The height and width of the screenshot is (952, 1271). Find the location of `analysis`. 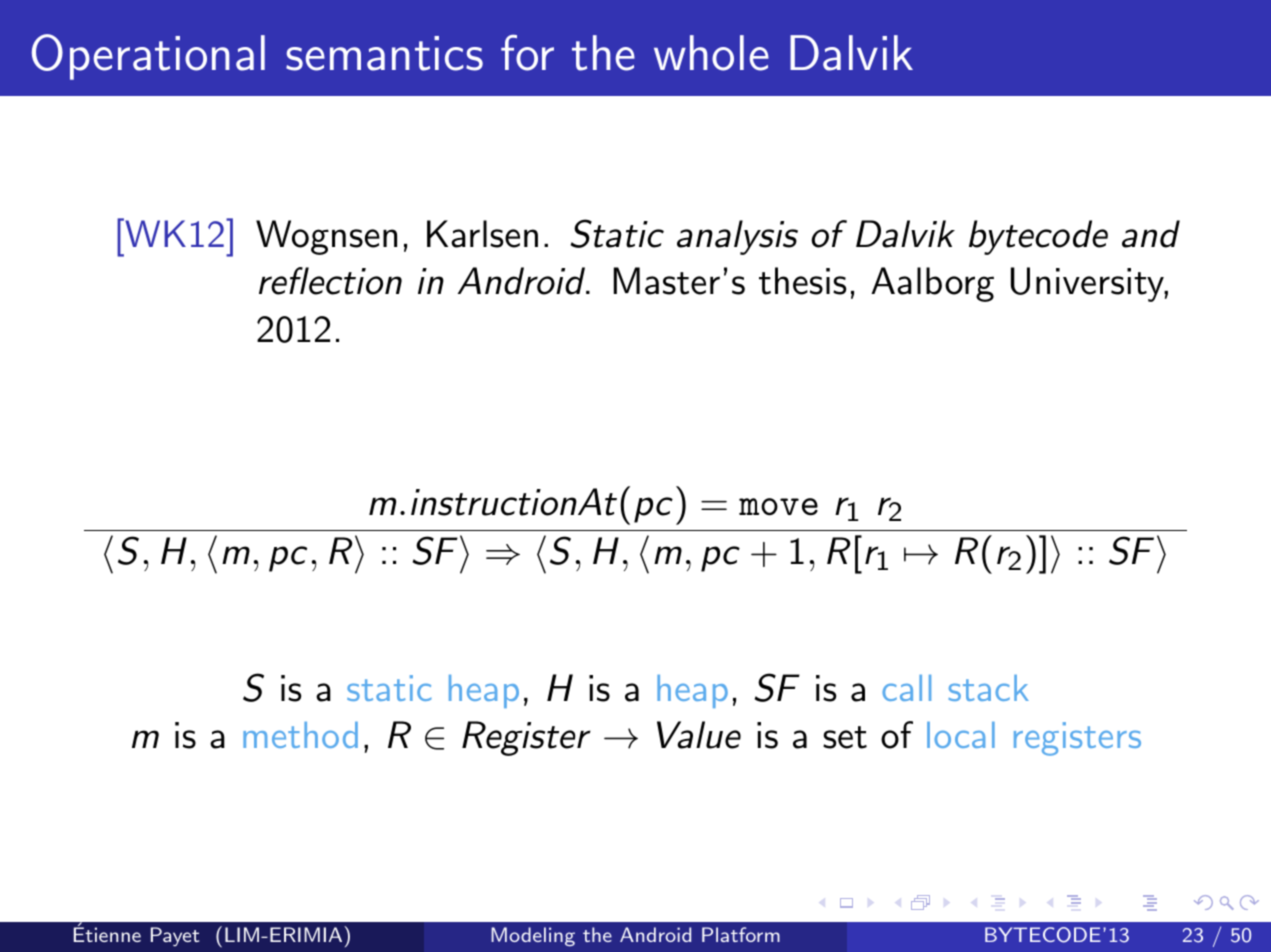

analysis is located at coordinates (737, 237).
